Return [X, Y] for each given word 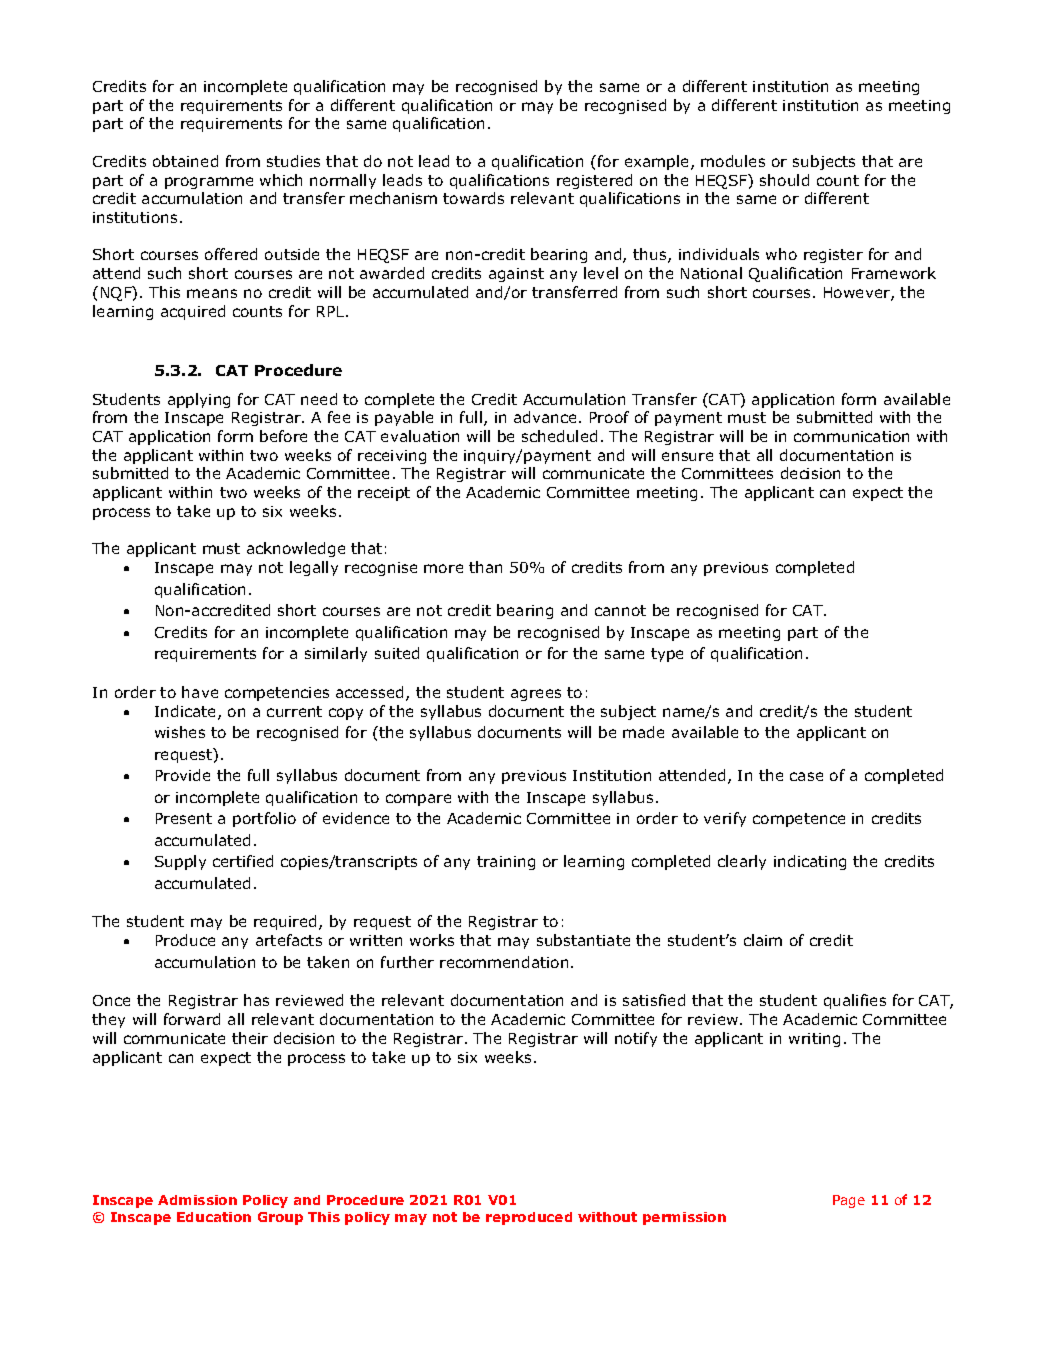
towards [473, 198]
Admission [197, 1200]
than [485, 567]
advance [547, 417]
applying [199, 400]
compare [418, 800]
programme [209, 183]
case [806, 776]
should [784, 180]
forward [192, 1019]
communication [851, 436]
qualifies [855, 1001]
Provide [183, 775]
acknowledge [296, 549]
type [667, 655]
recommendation [504, 962]
